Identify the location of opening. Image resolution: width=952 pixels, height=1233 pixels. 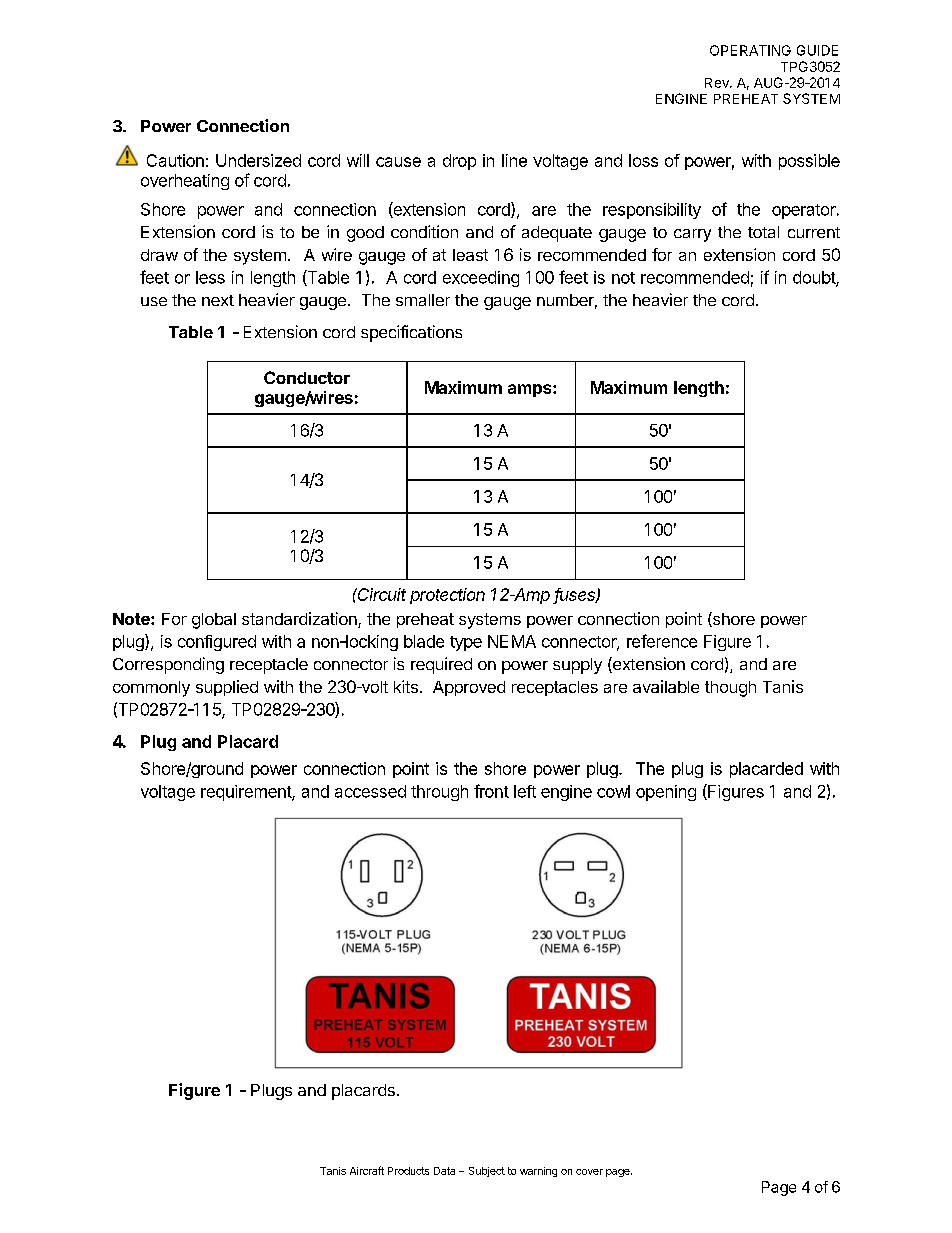
(666, 793).
